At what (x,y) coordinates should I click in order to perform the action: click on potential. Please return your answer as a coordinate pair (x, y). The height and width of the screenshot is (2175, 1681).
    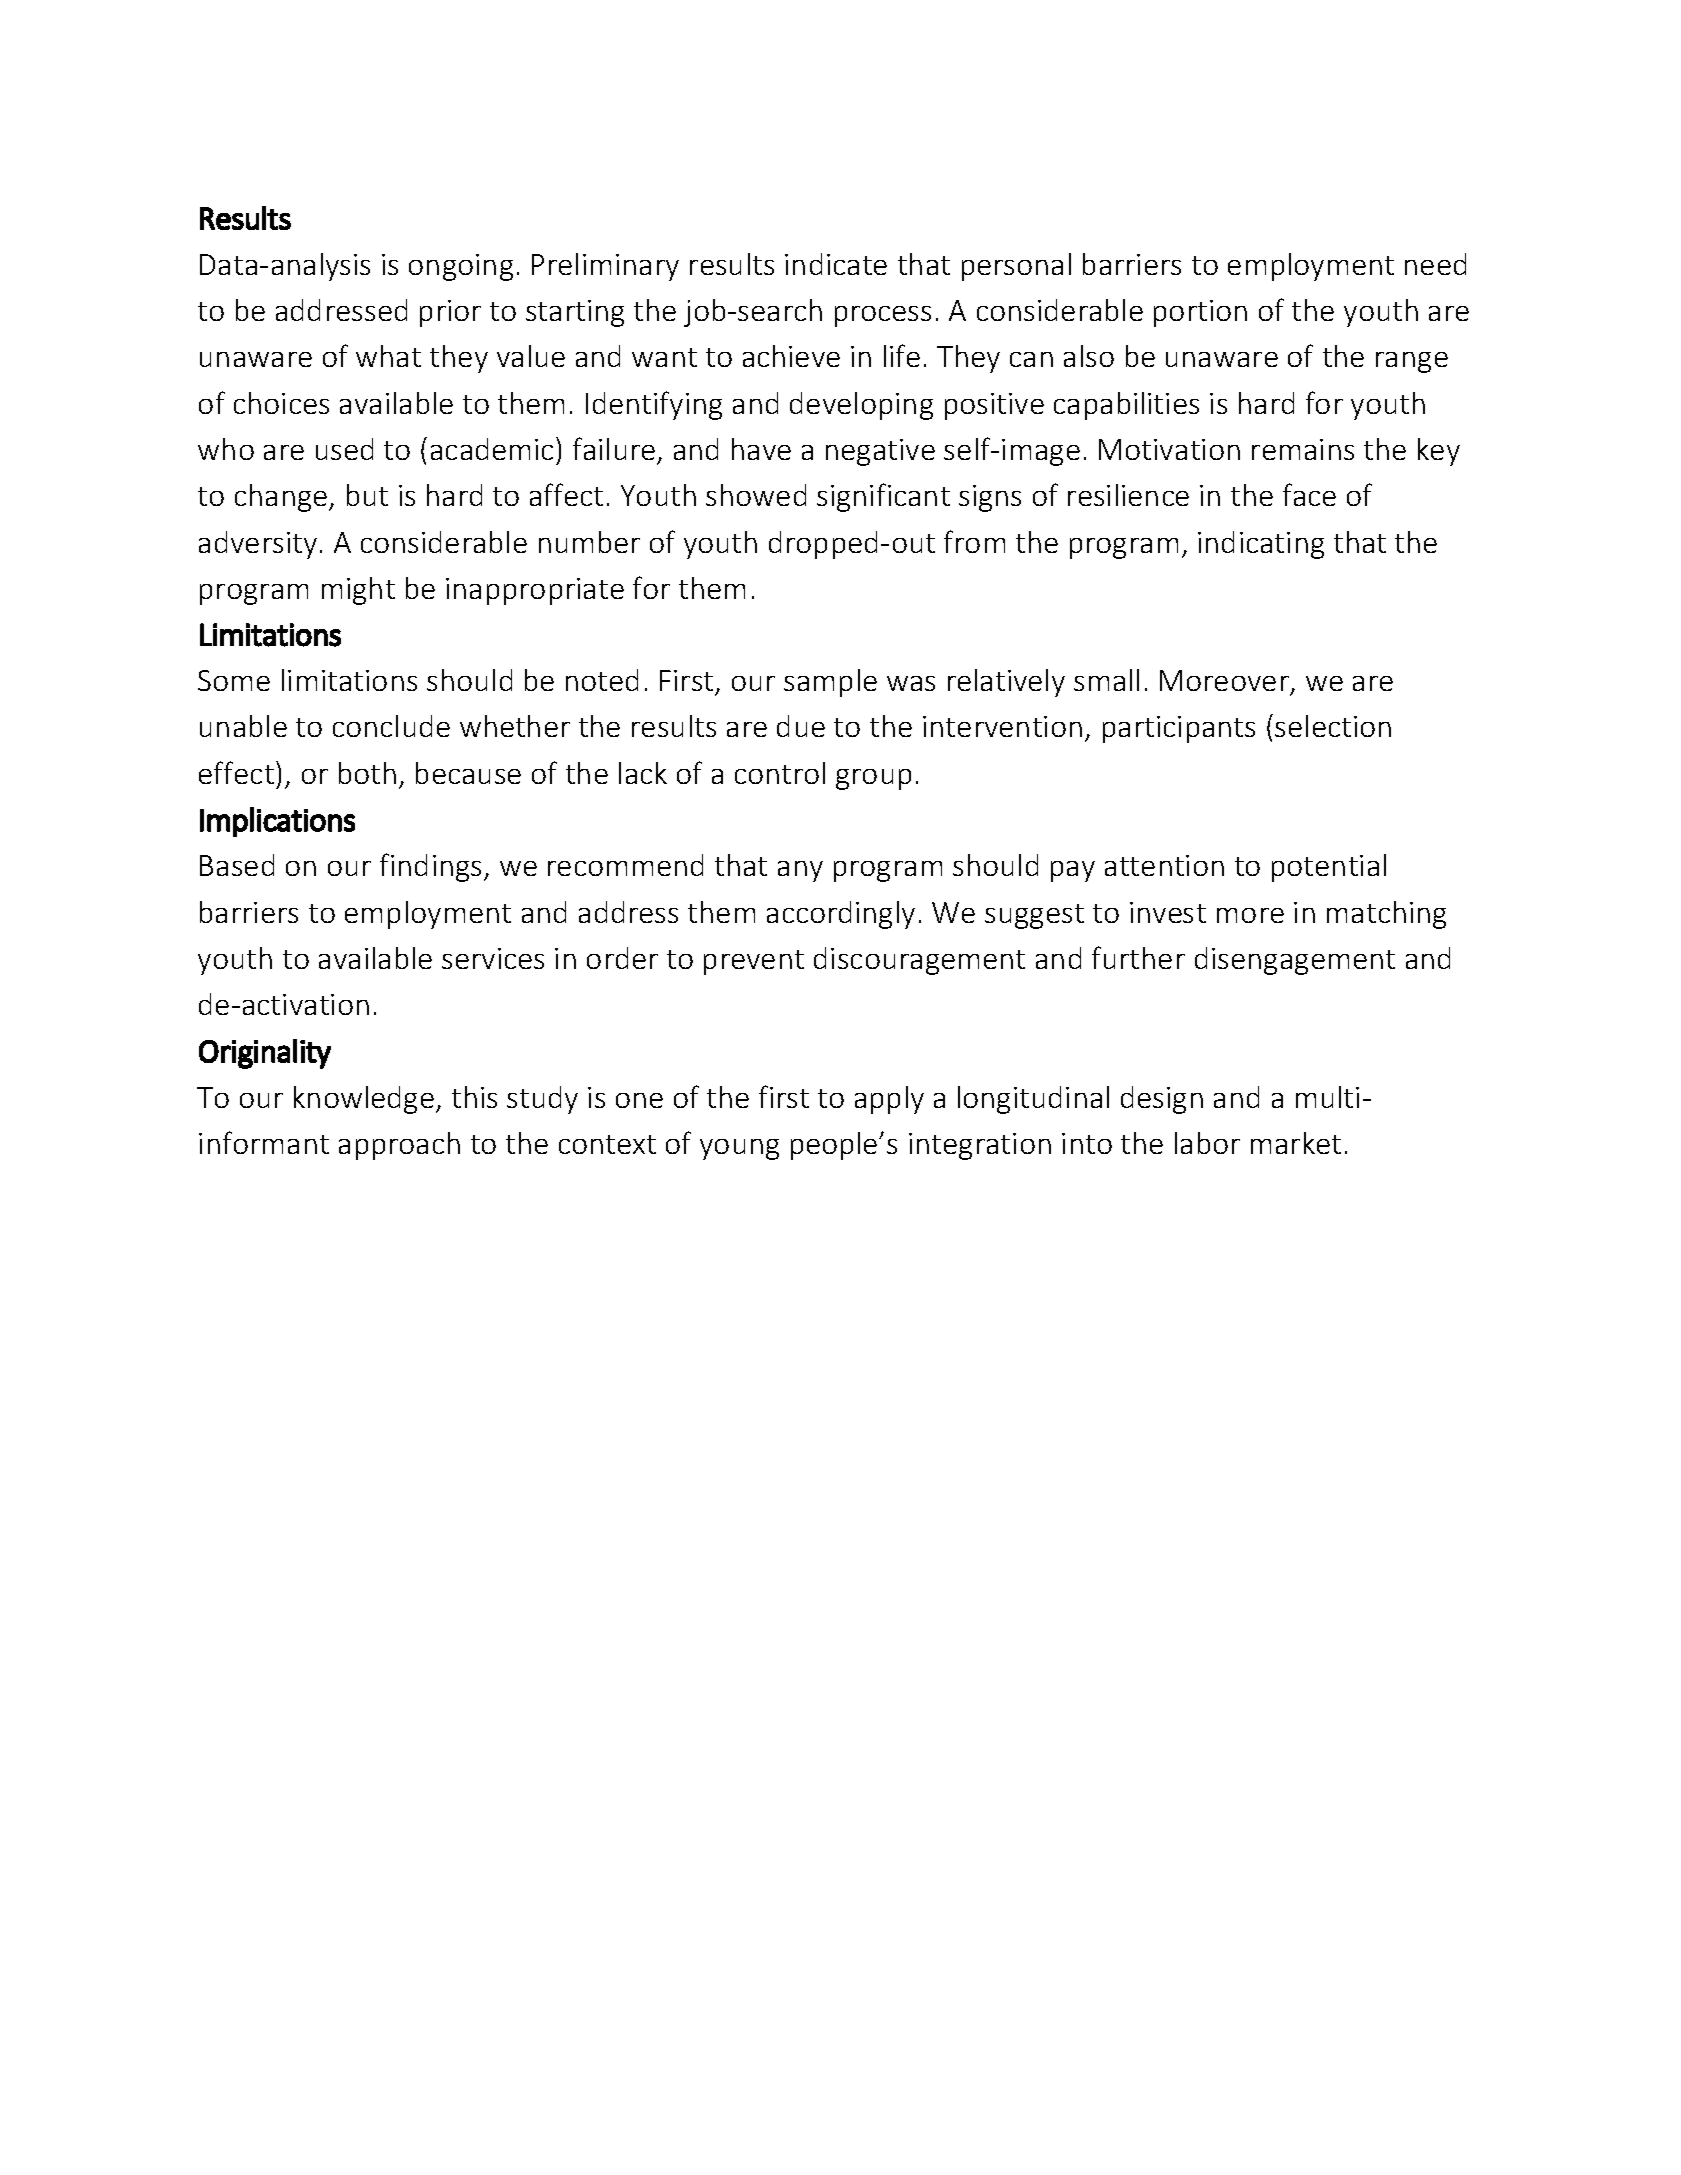
    Looking at the image, I should click on (1329, 868).
